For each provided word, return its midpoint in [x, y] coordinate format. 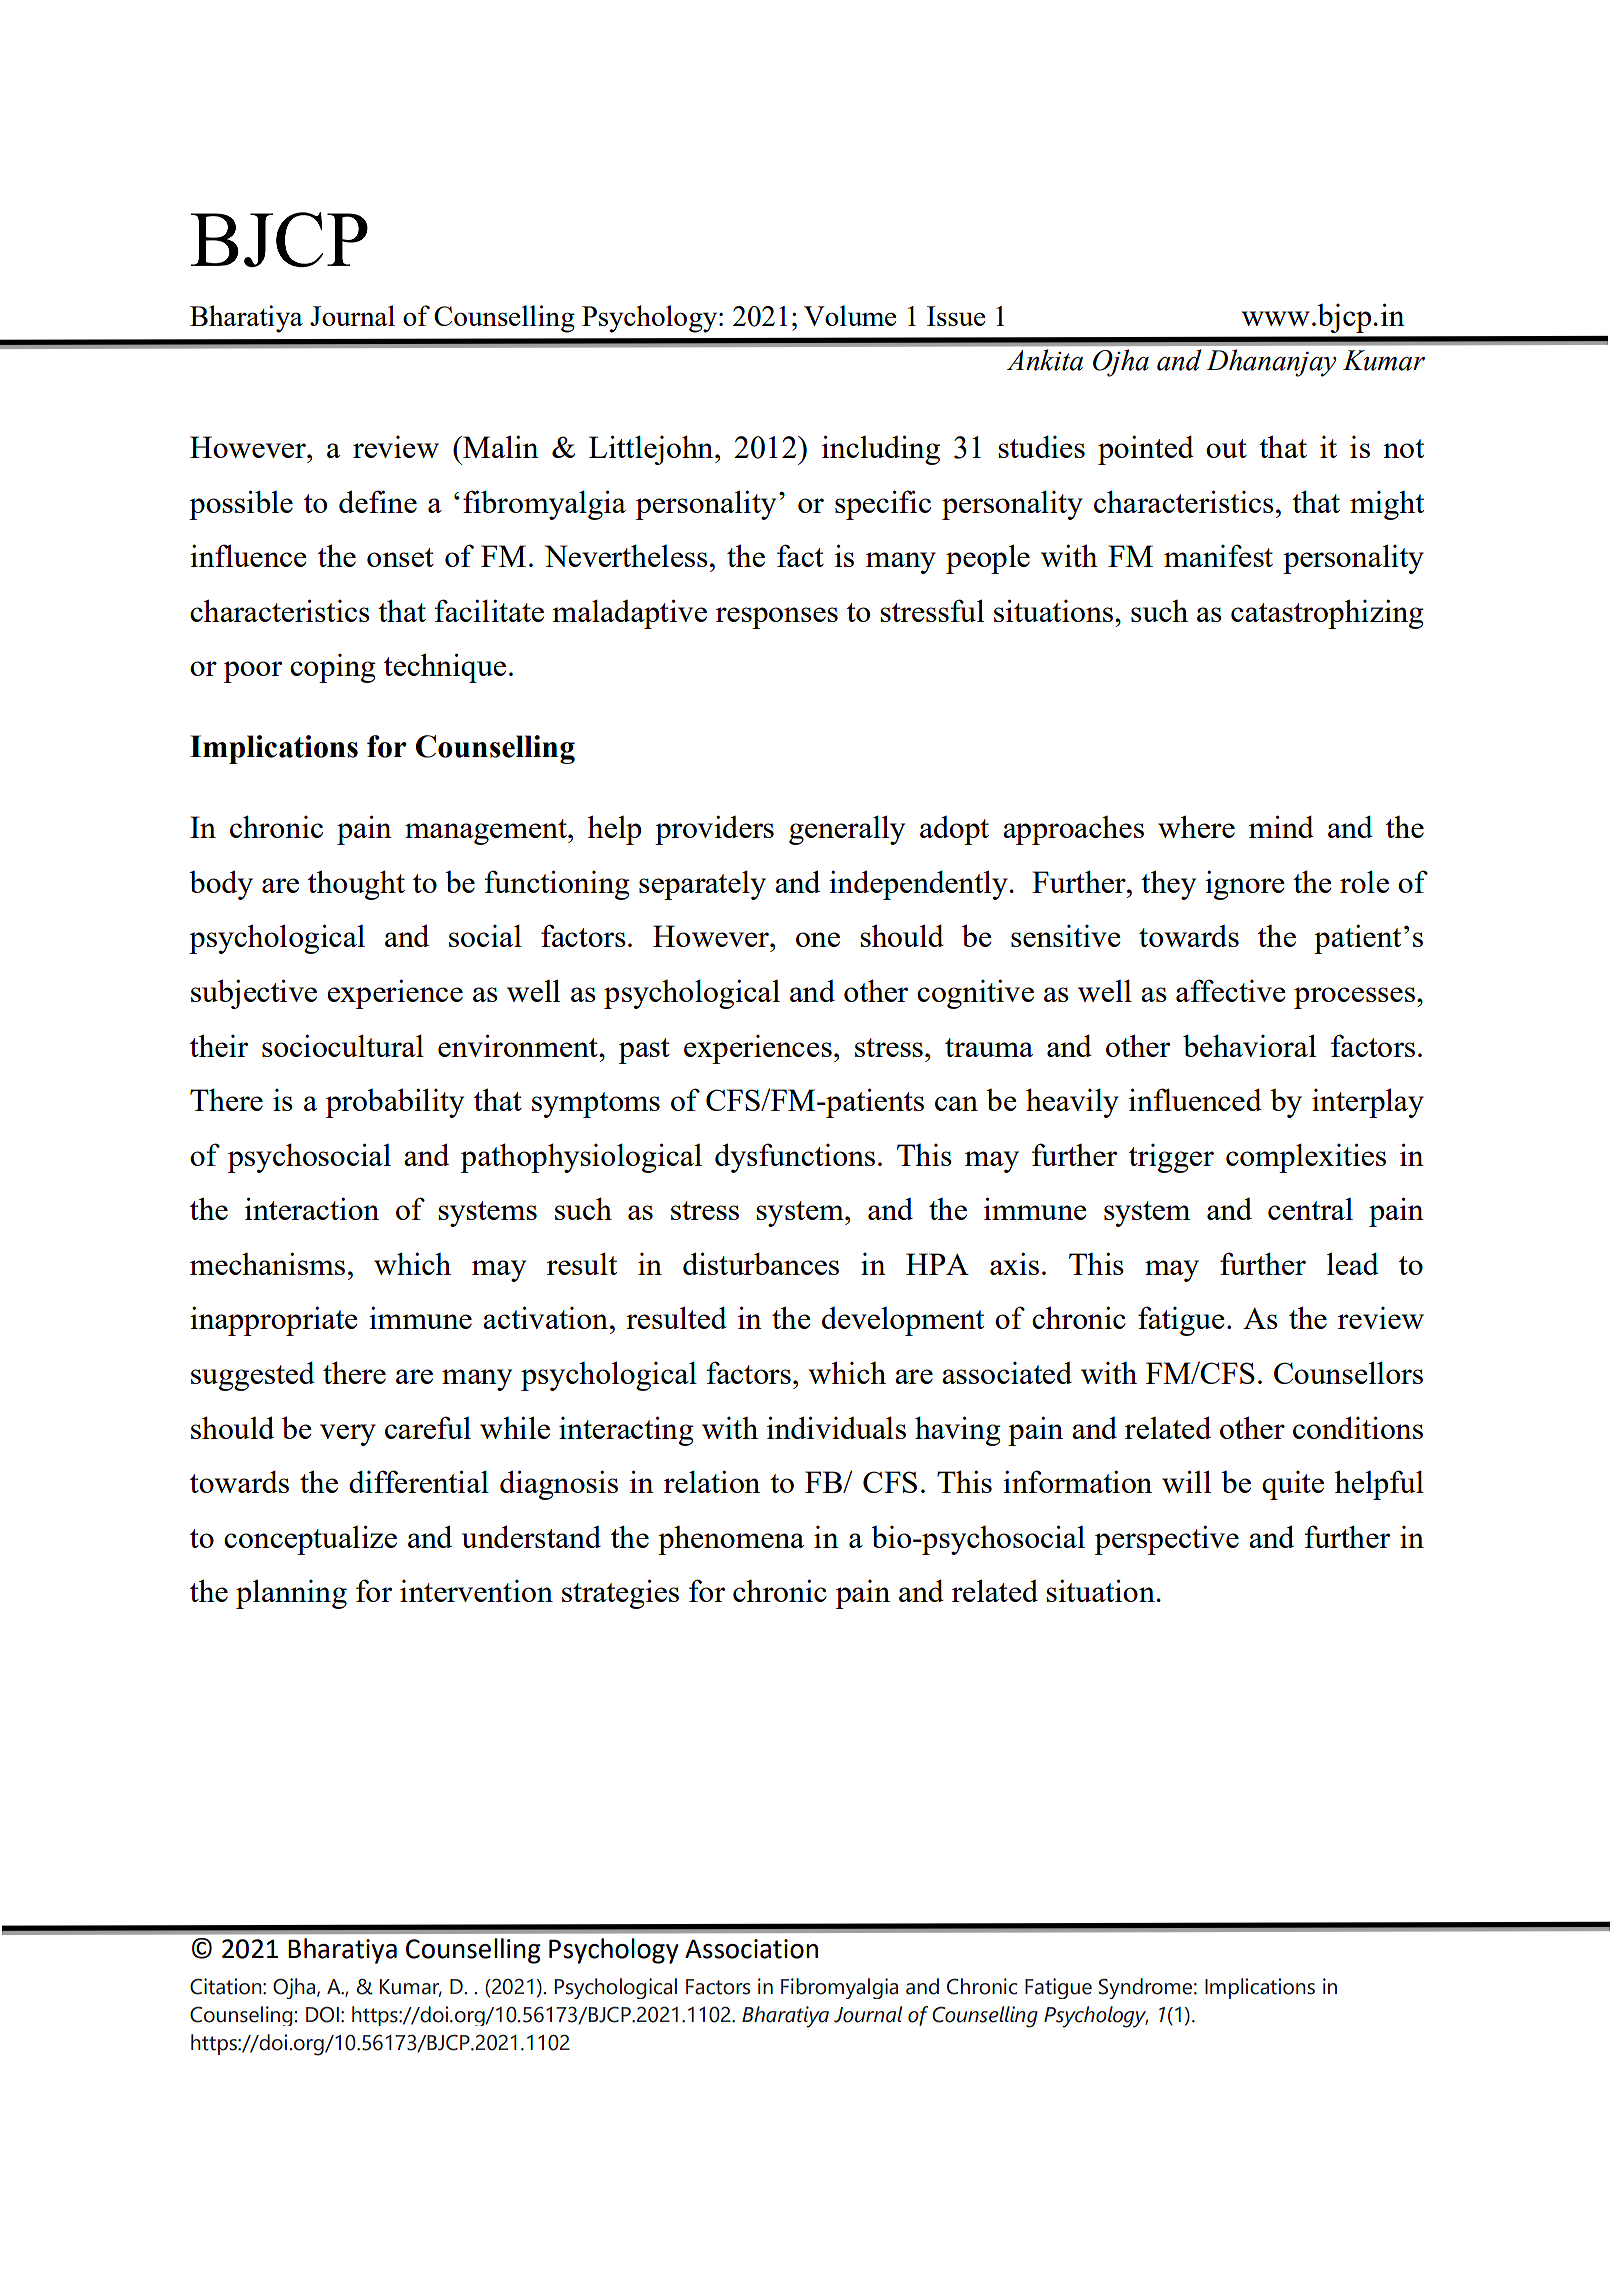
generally [847, 830]
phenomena [731, 1540]
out [1226, 448]
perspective [1167, 1540]
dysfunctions [795, 1158]
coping [333, 668]
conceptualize [310, 1540]
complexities [1306, 1158]
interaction [312, 1208]
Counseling [241, 2016]
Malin [500, 446]
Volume [850, 315]
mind [1281, 826]
